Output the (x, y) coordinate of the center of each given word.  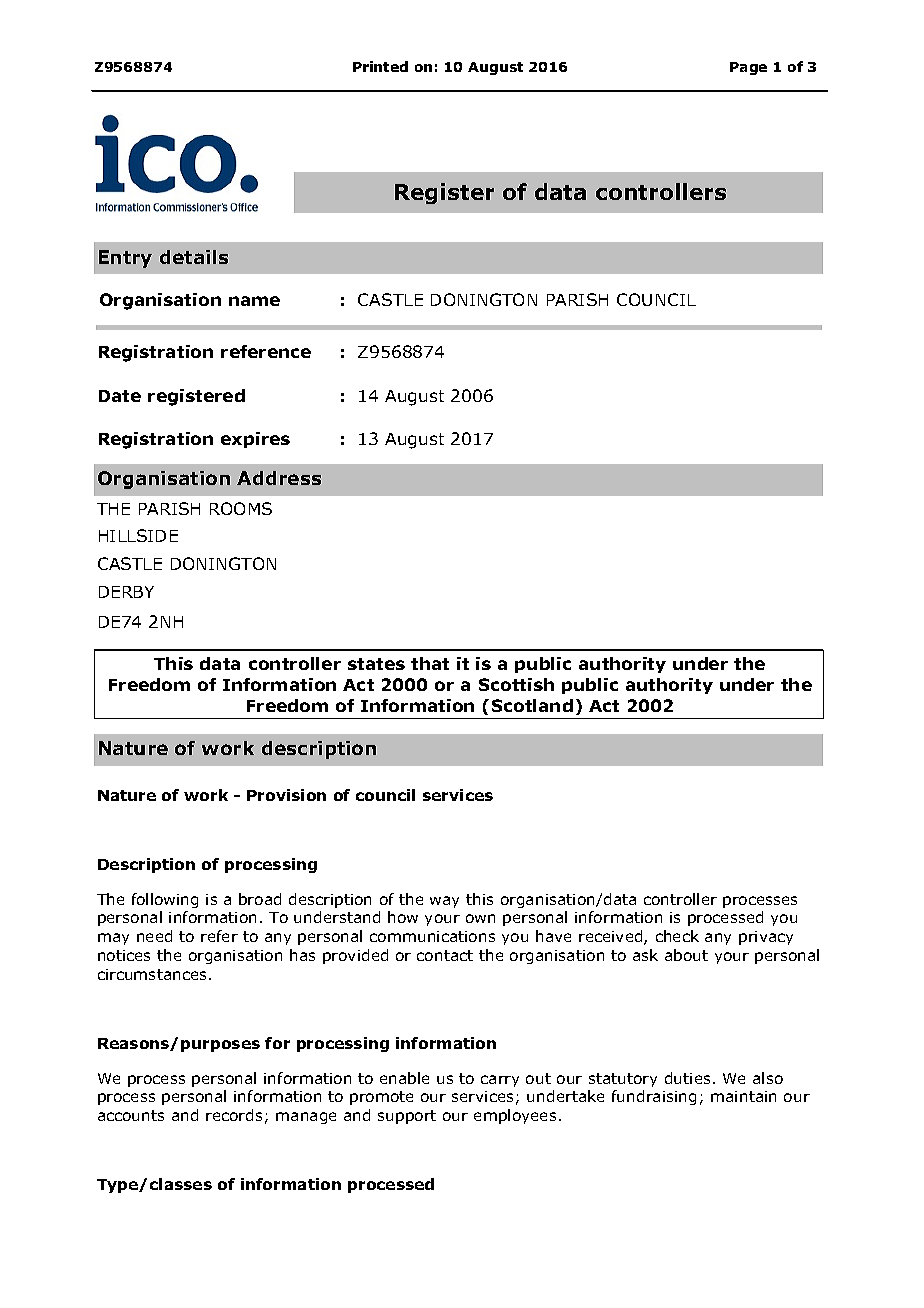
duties (687, 1078)
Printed (380, 66)
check (677, 936)
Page (748, 68)
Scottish (516, 684)
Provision (286, 795)
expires (255, 440)
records (234, 1115)
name (254, 301)
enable (404, 1078)
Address (279, 478)
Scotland (532, 705)
